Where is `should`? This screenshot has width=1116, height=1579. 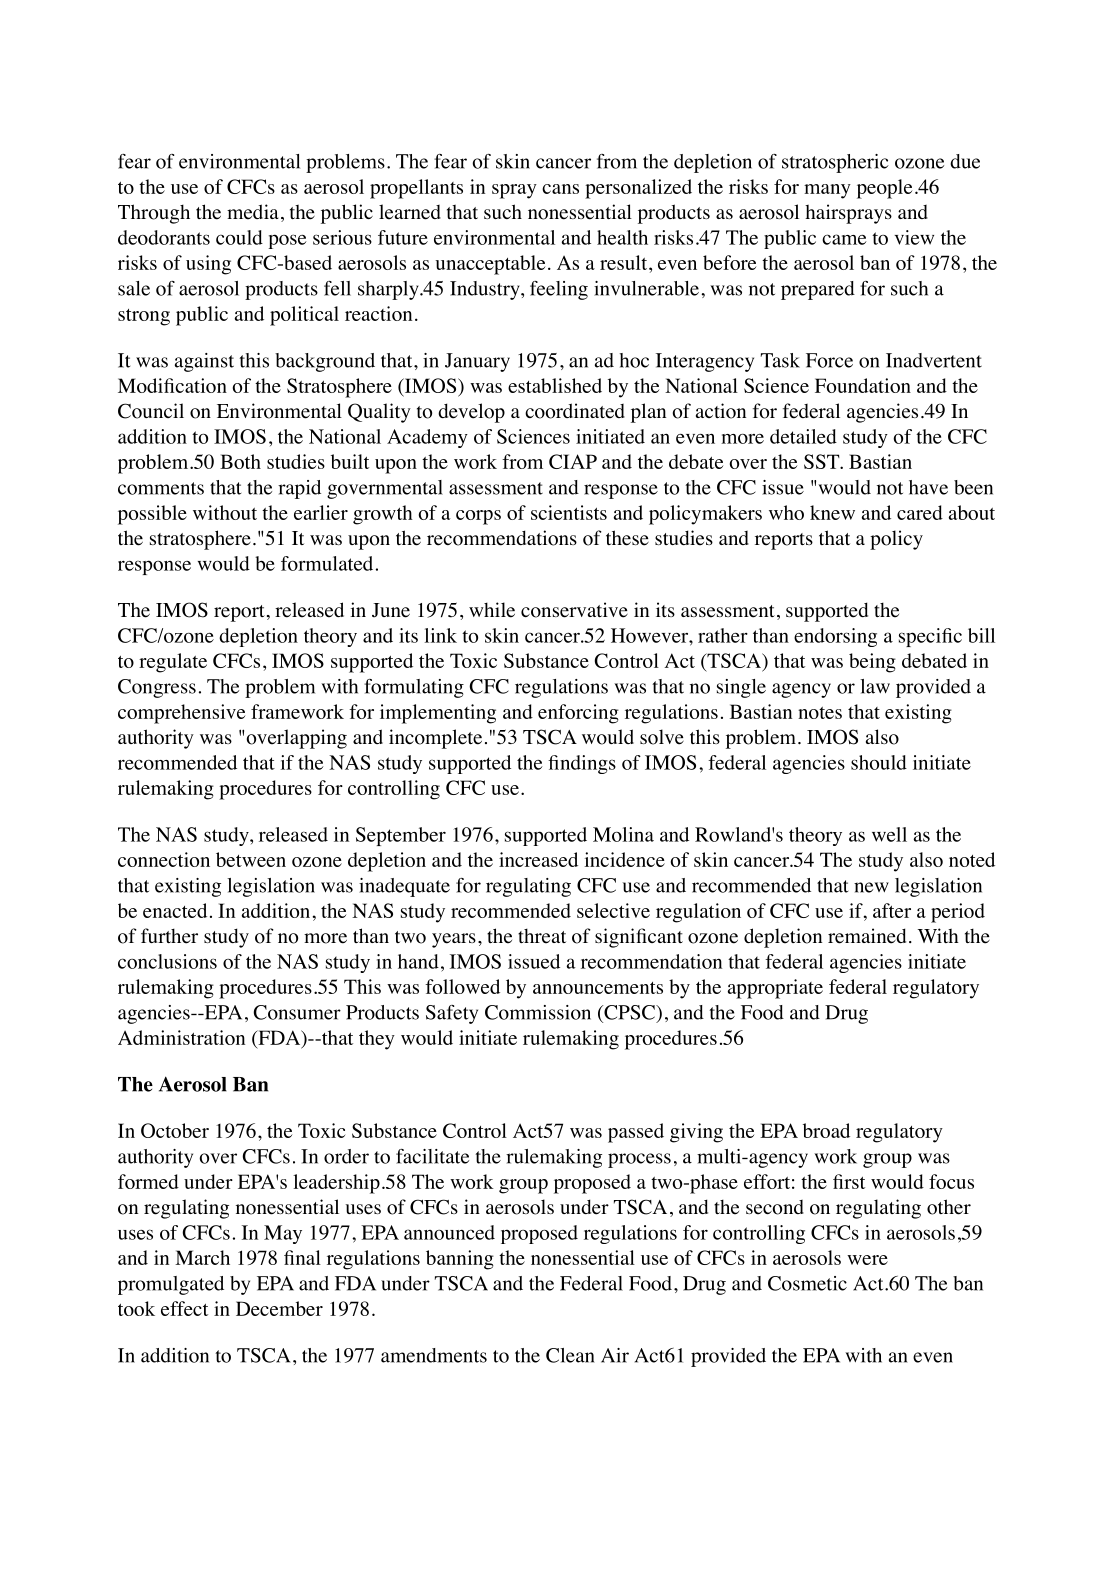 should is located at coordinates (879, 762).
